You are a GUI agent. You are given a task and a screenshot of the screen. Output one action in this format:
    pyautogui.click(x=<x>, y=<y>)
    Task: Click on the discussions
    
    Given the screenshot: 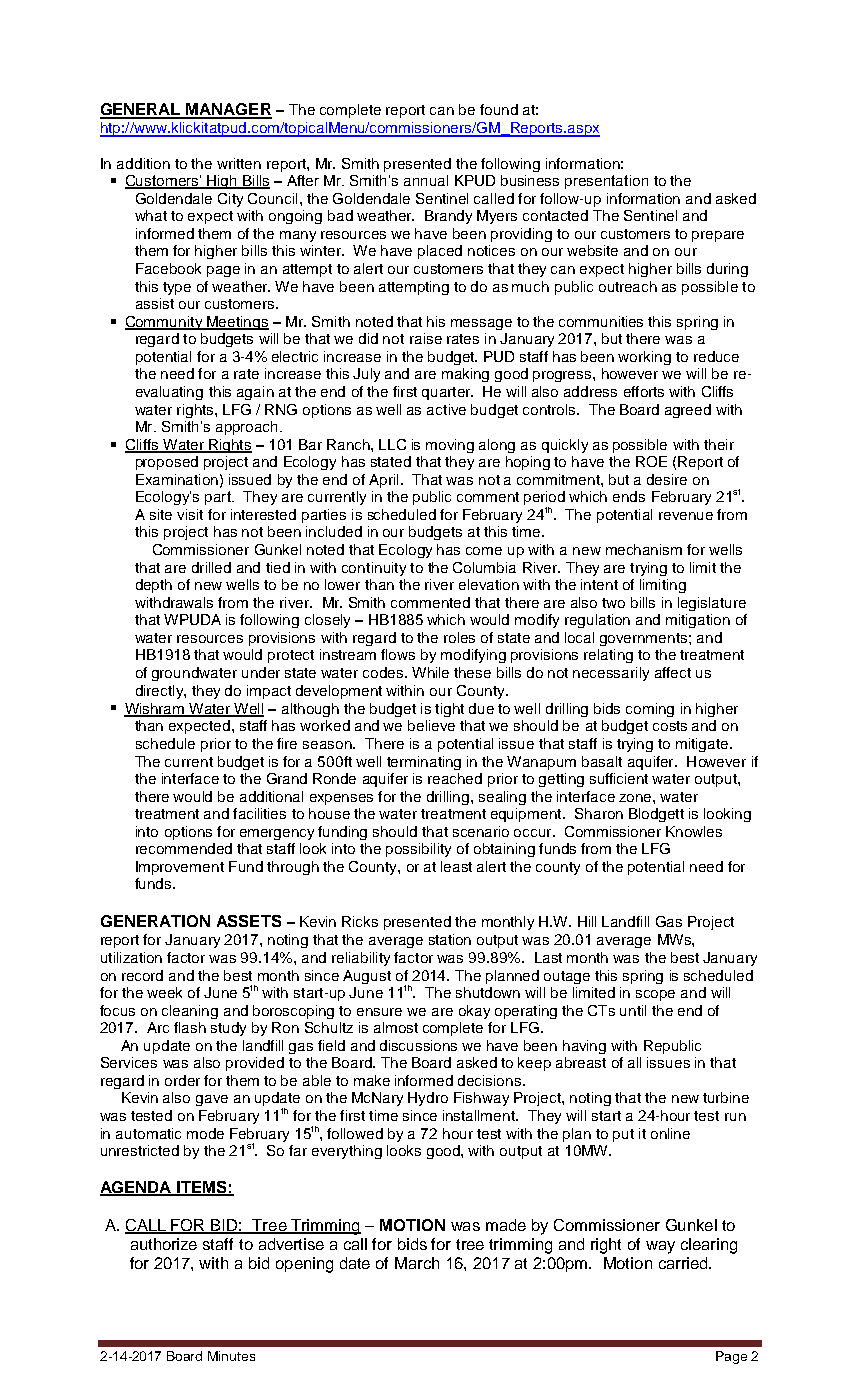 What is the action you would take?
    pyautogui.click(x=418, y=1045)
